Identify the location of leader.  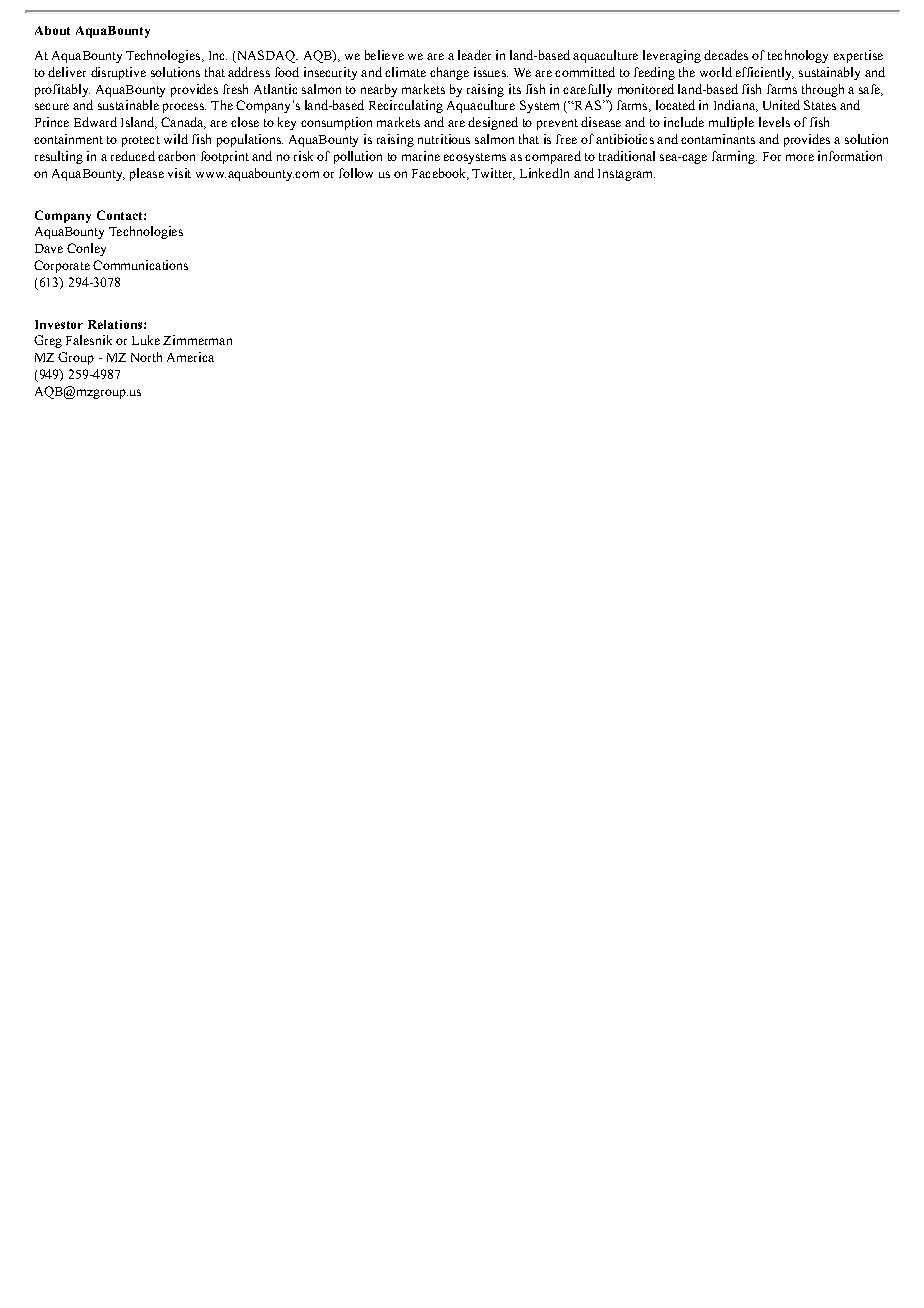
(474, 55).
